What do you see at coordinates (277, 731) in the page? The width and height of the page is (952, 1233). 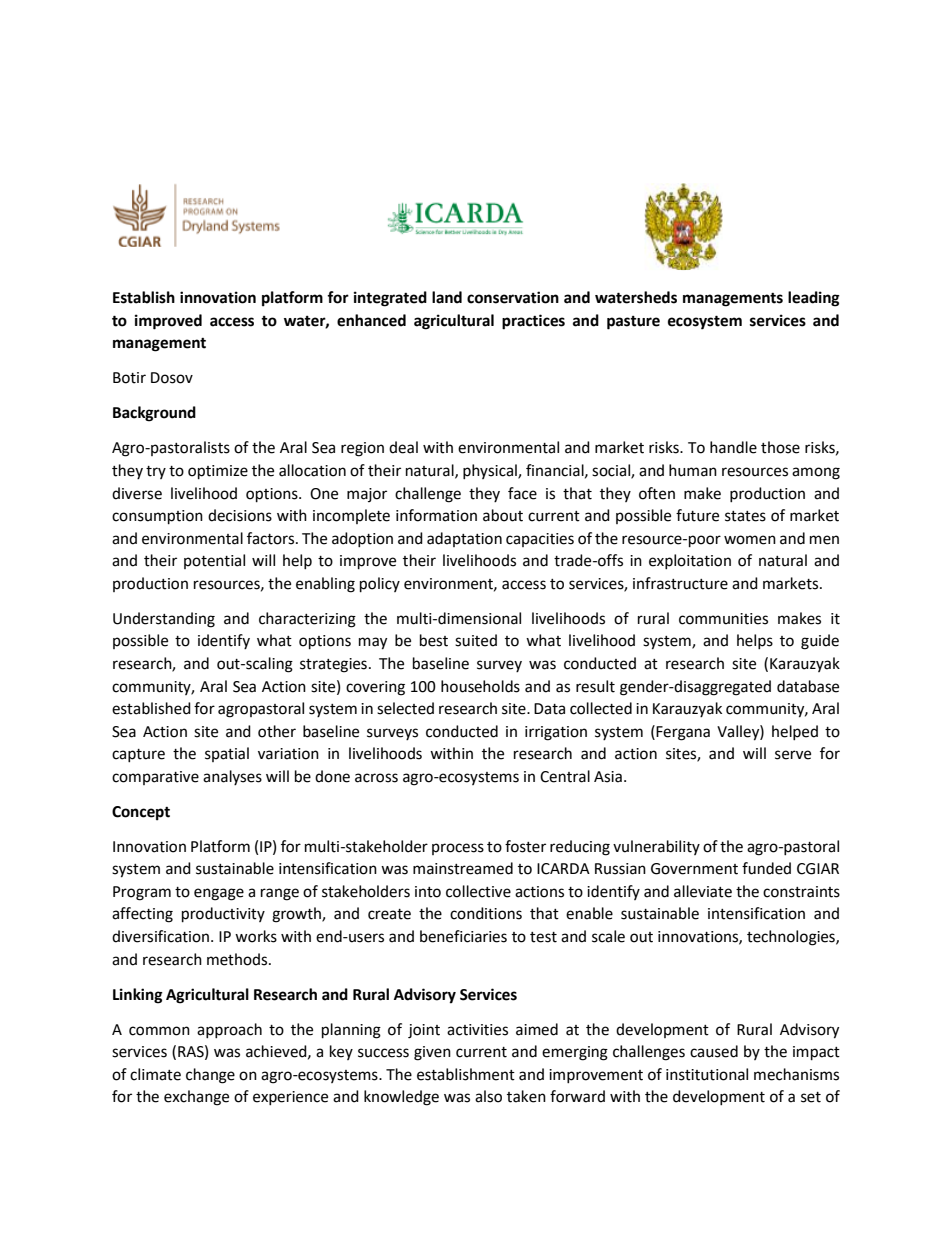 I see `other` at bounding box center [277, 731].
